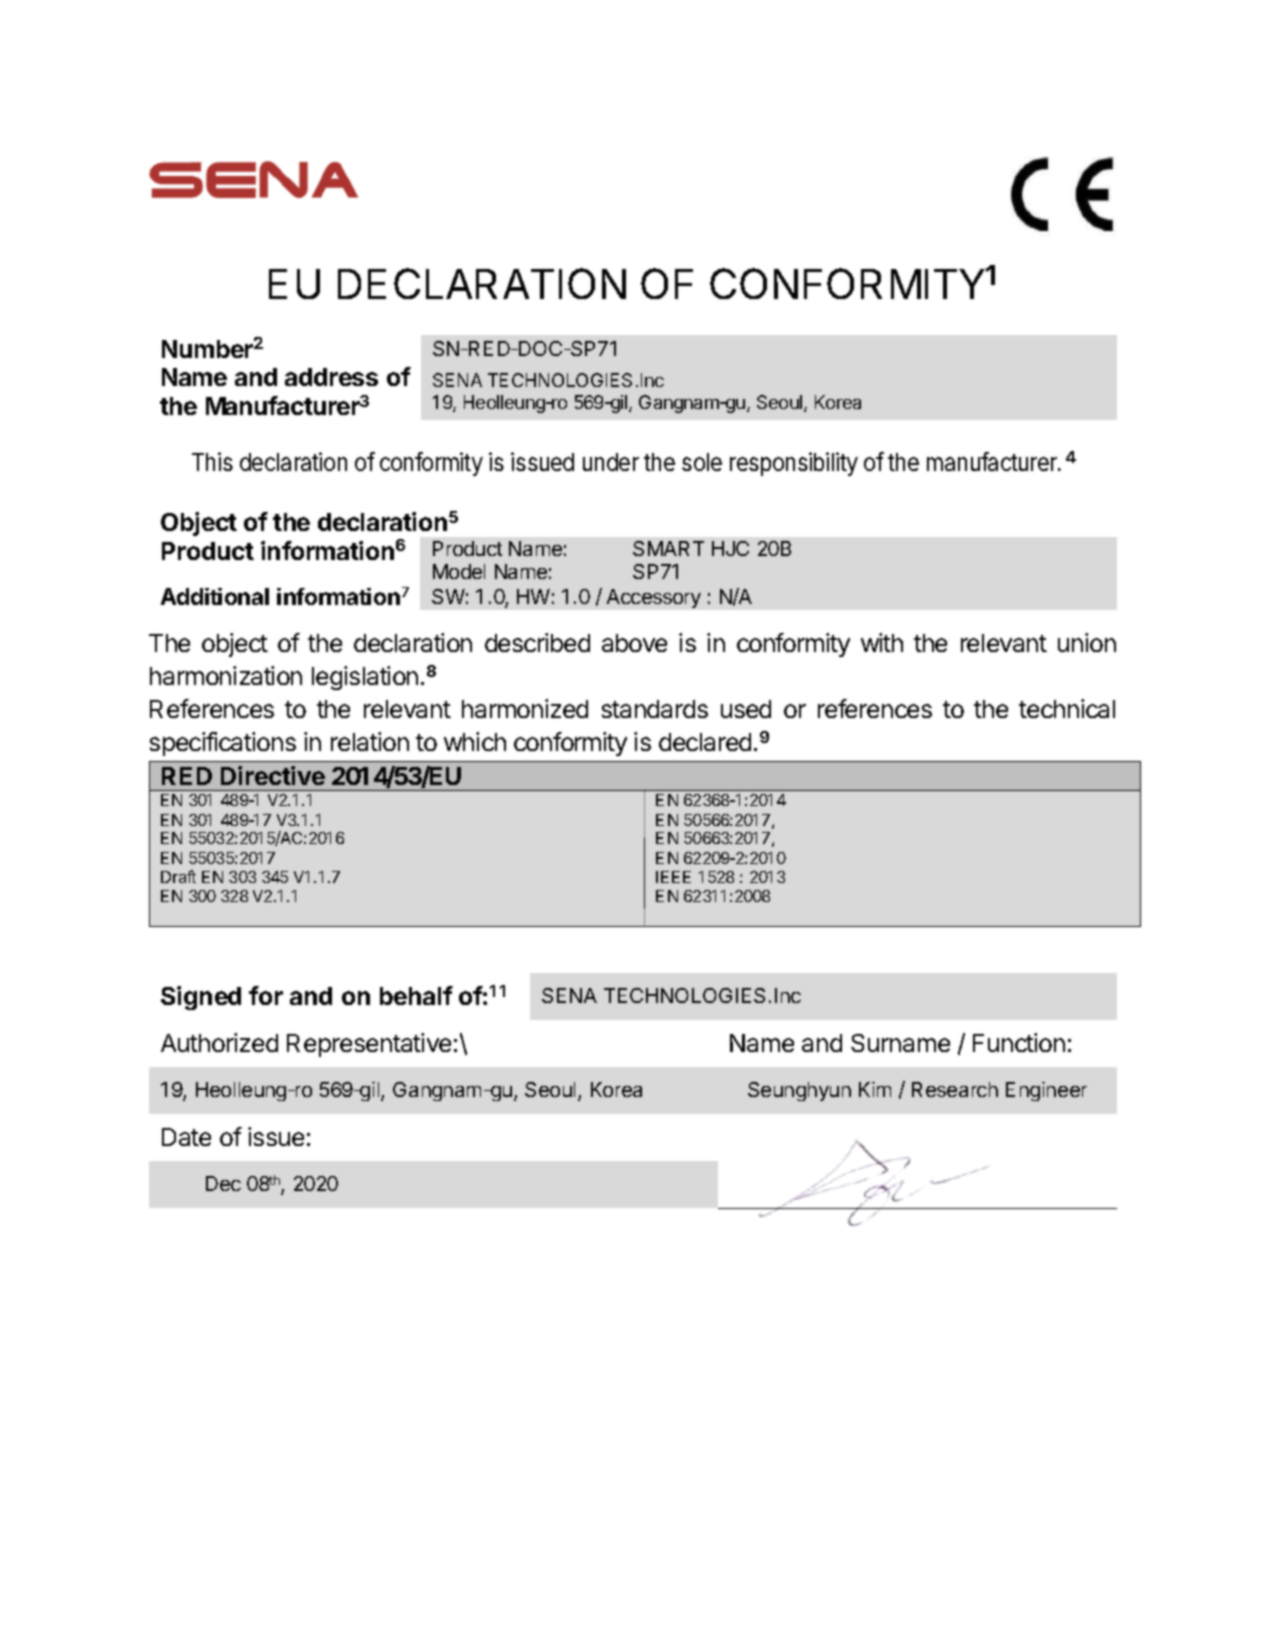 The image size is (1266, 1638). Describe the element at coordinates (186, 1137) in the screenshot. I see `Date` at that location.
